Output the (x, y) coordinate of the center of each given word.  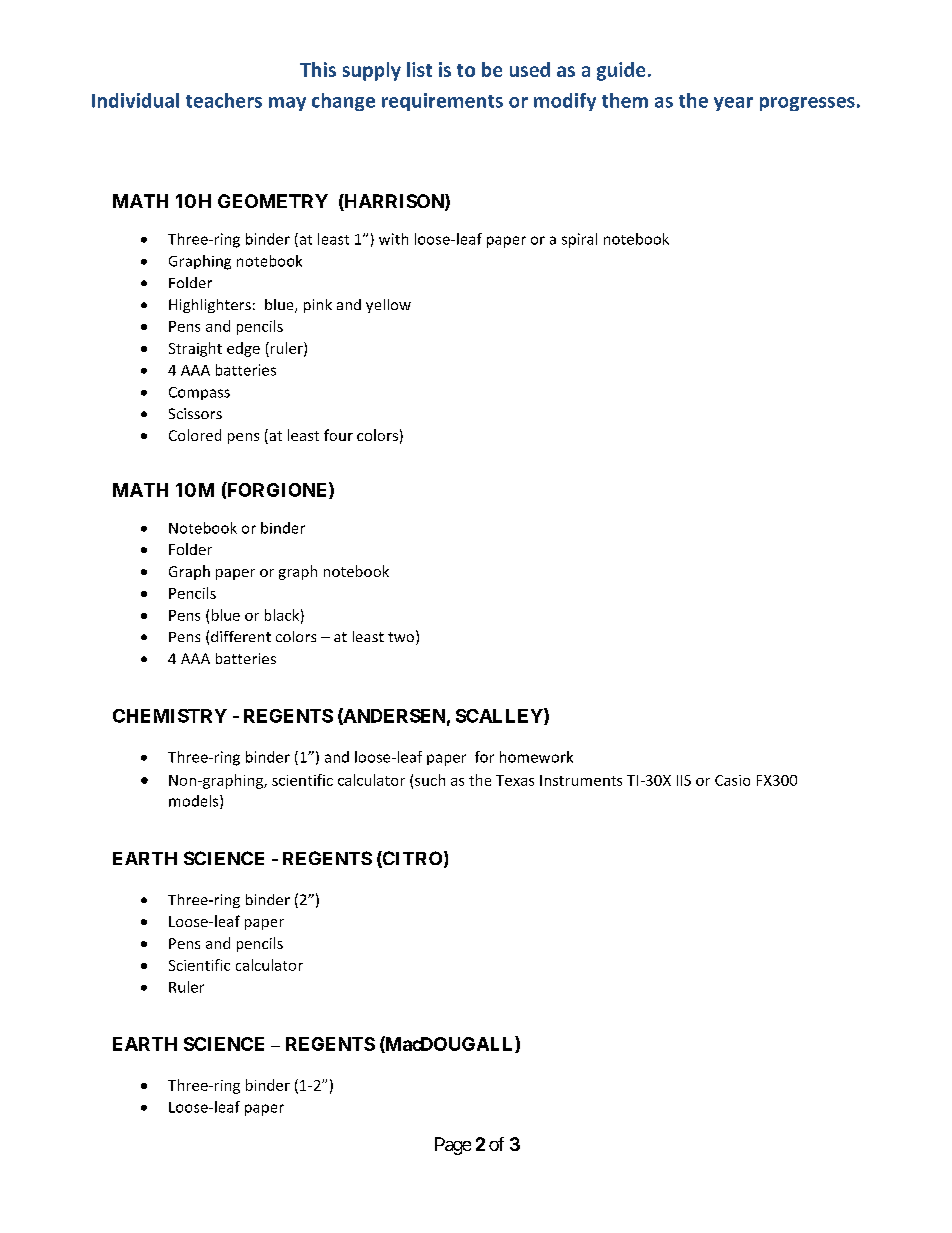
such (430, 780)
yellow (388, 306)
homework (536, 757)
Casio (732, 780)
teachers (224, 100)
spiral (579, 240)
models (195, 802)
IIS (684, 780)
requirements (442, 102)
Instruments (581, 780)
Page (453, 1146)
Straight (195, 349)
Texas (515, 780)
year (733, 104)
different (241, 636)
